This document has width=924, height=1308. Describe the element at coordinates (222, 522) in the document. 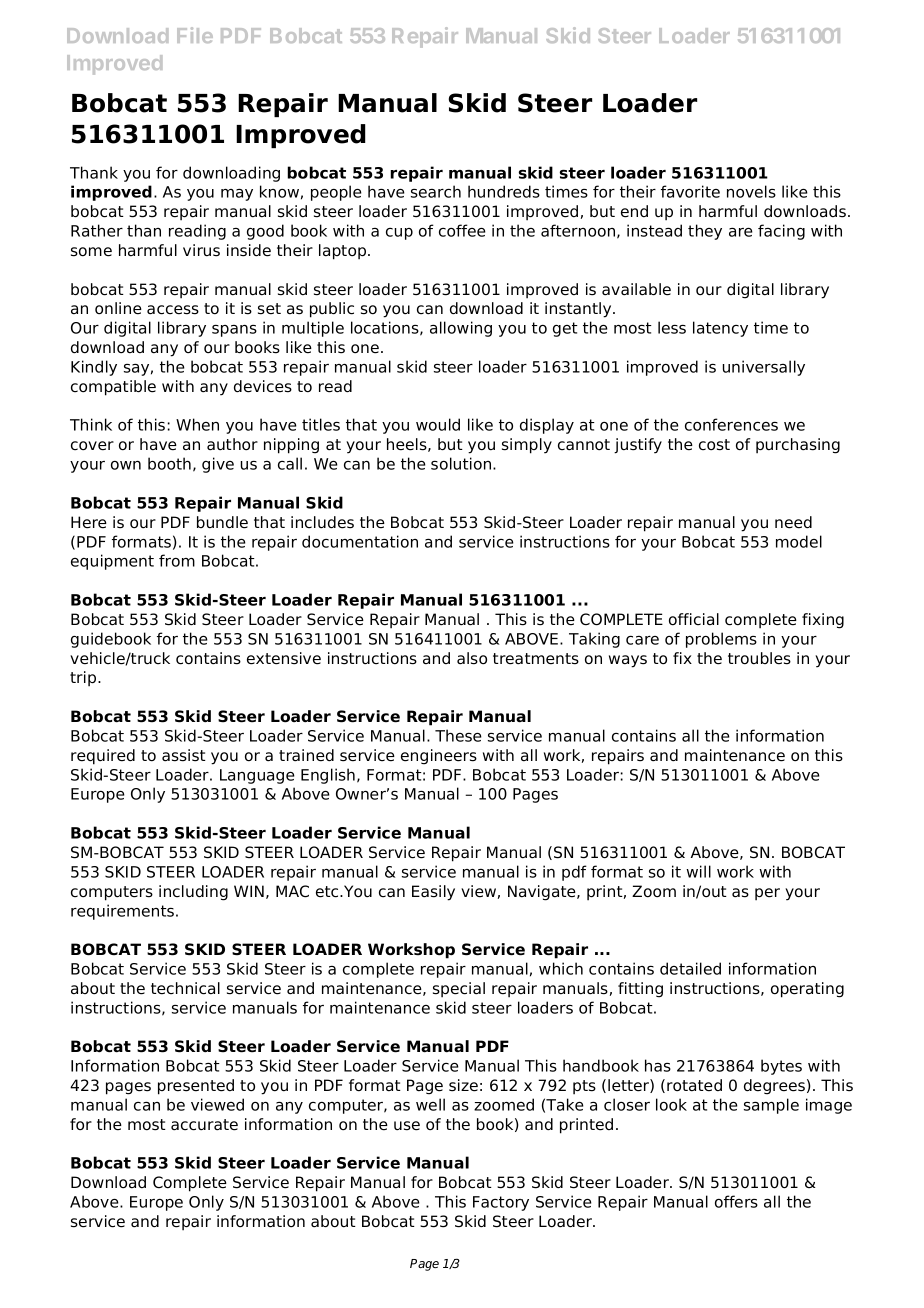

I see `bundle` at that location.
